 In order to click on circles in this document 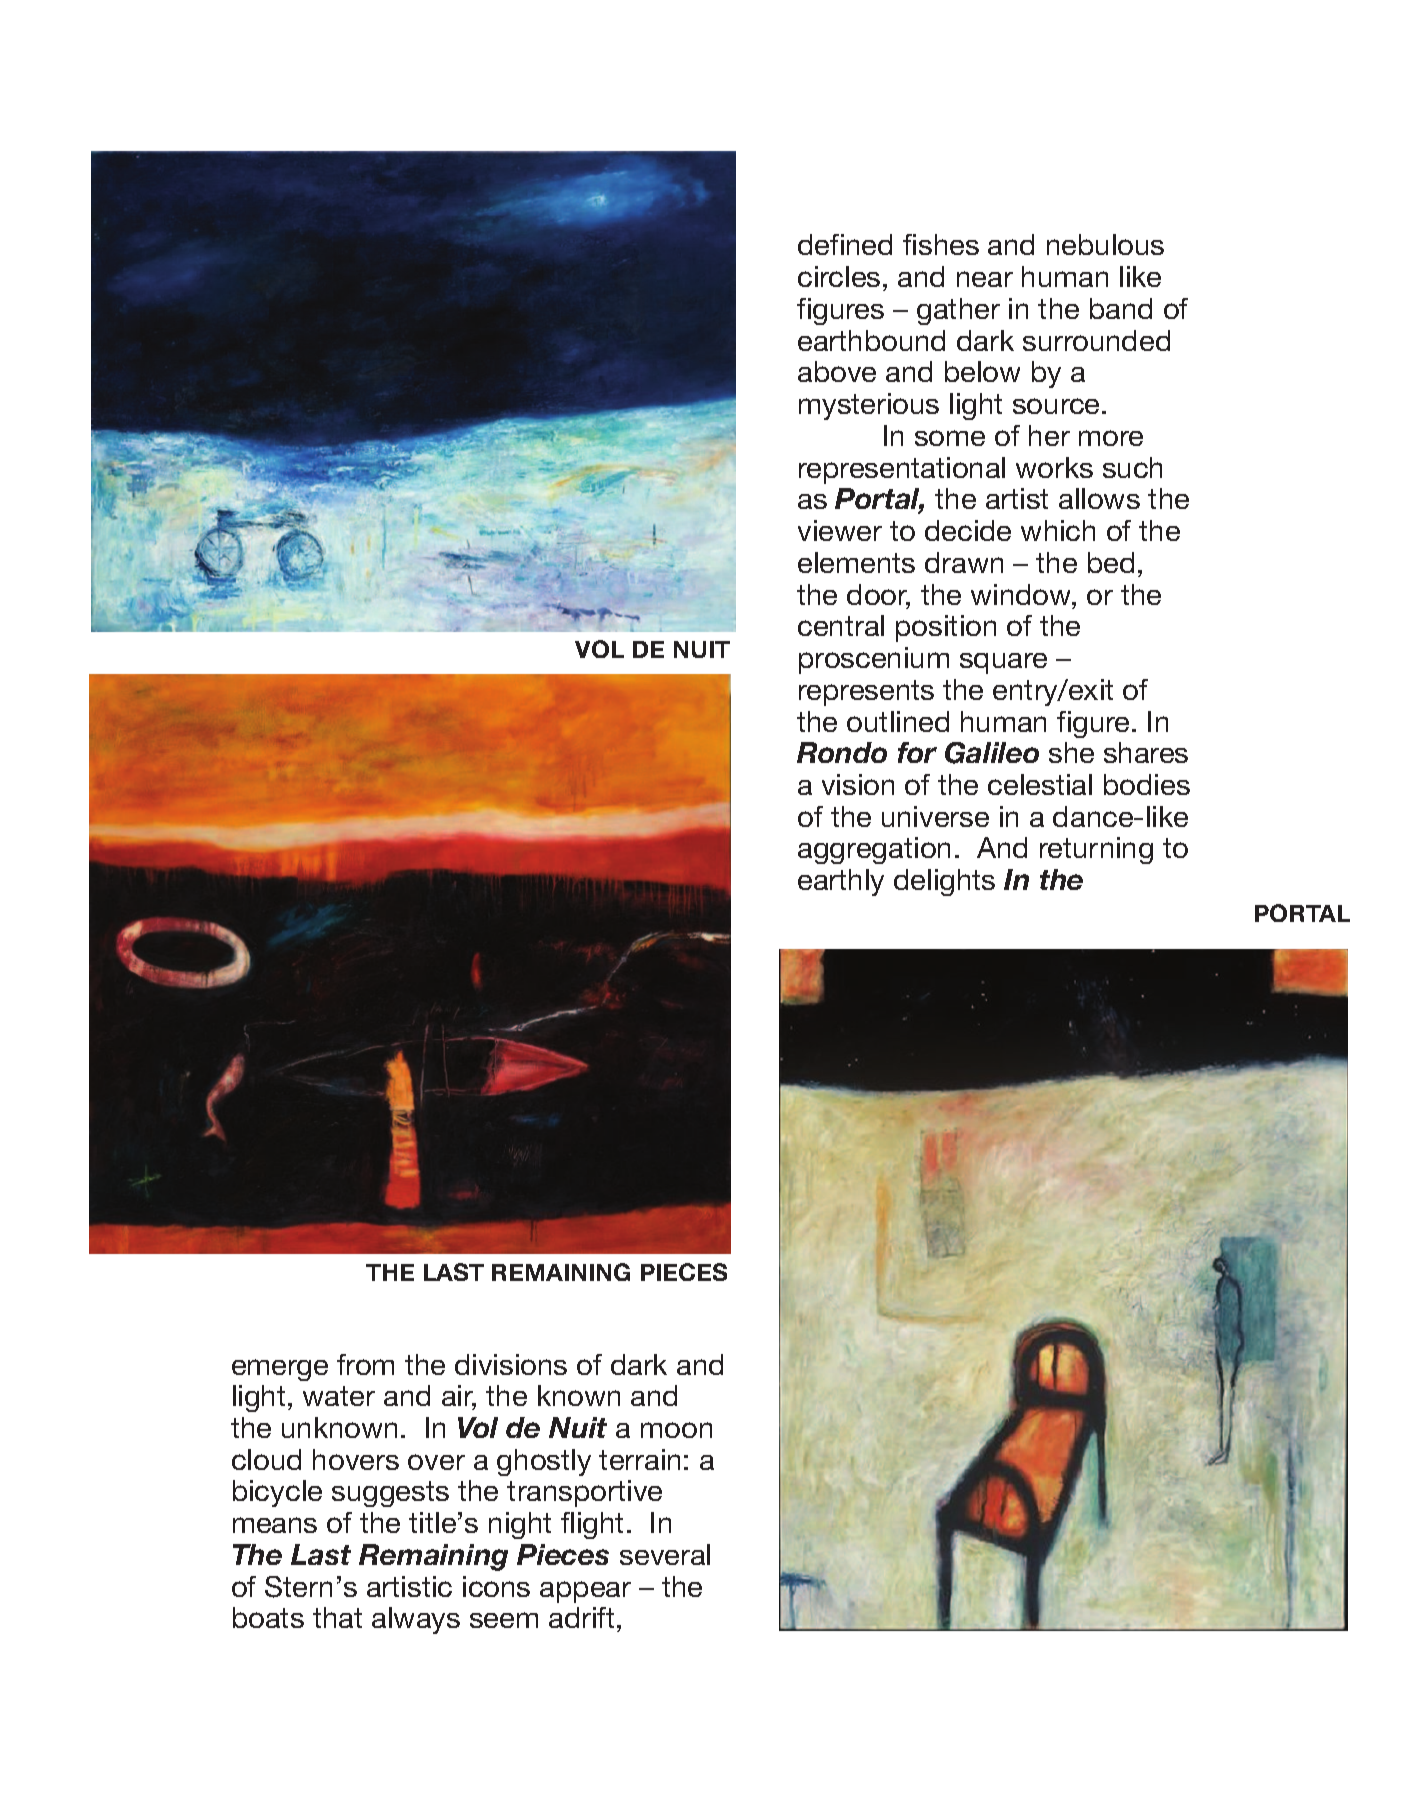, I will do `click(839, 276)`.
